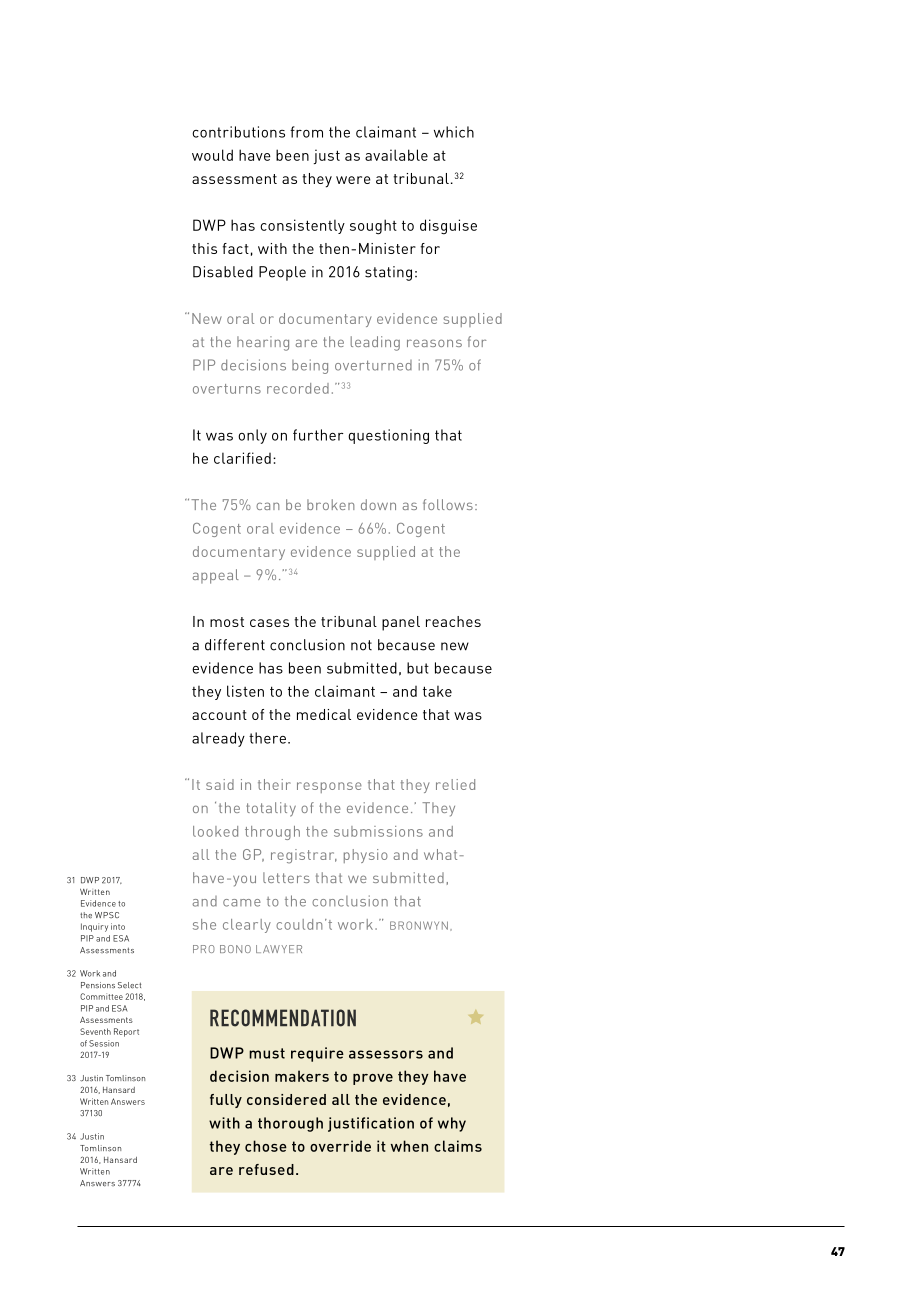 Image resolution: width=924 pixels, height=1308 pixels. Describe the element at coordinates (306, 132) in the screenshot. I see `from` at that location.
